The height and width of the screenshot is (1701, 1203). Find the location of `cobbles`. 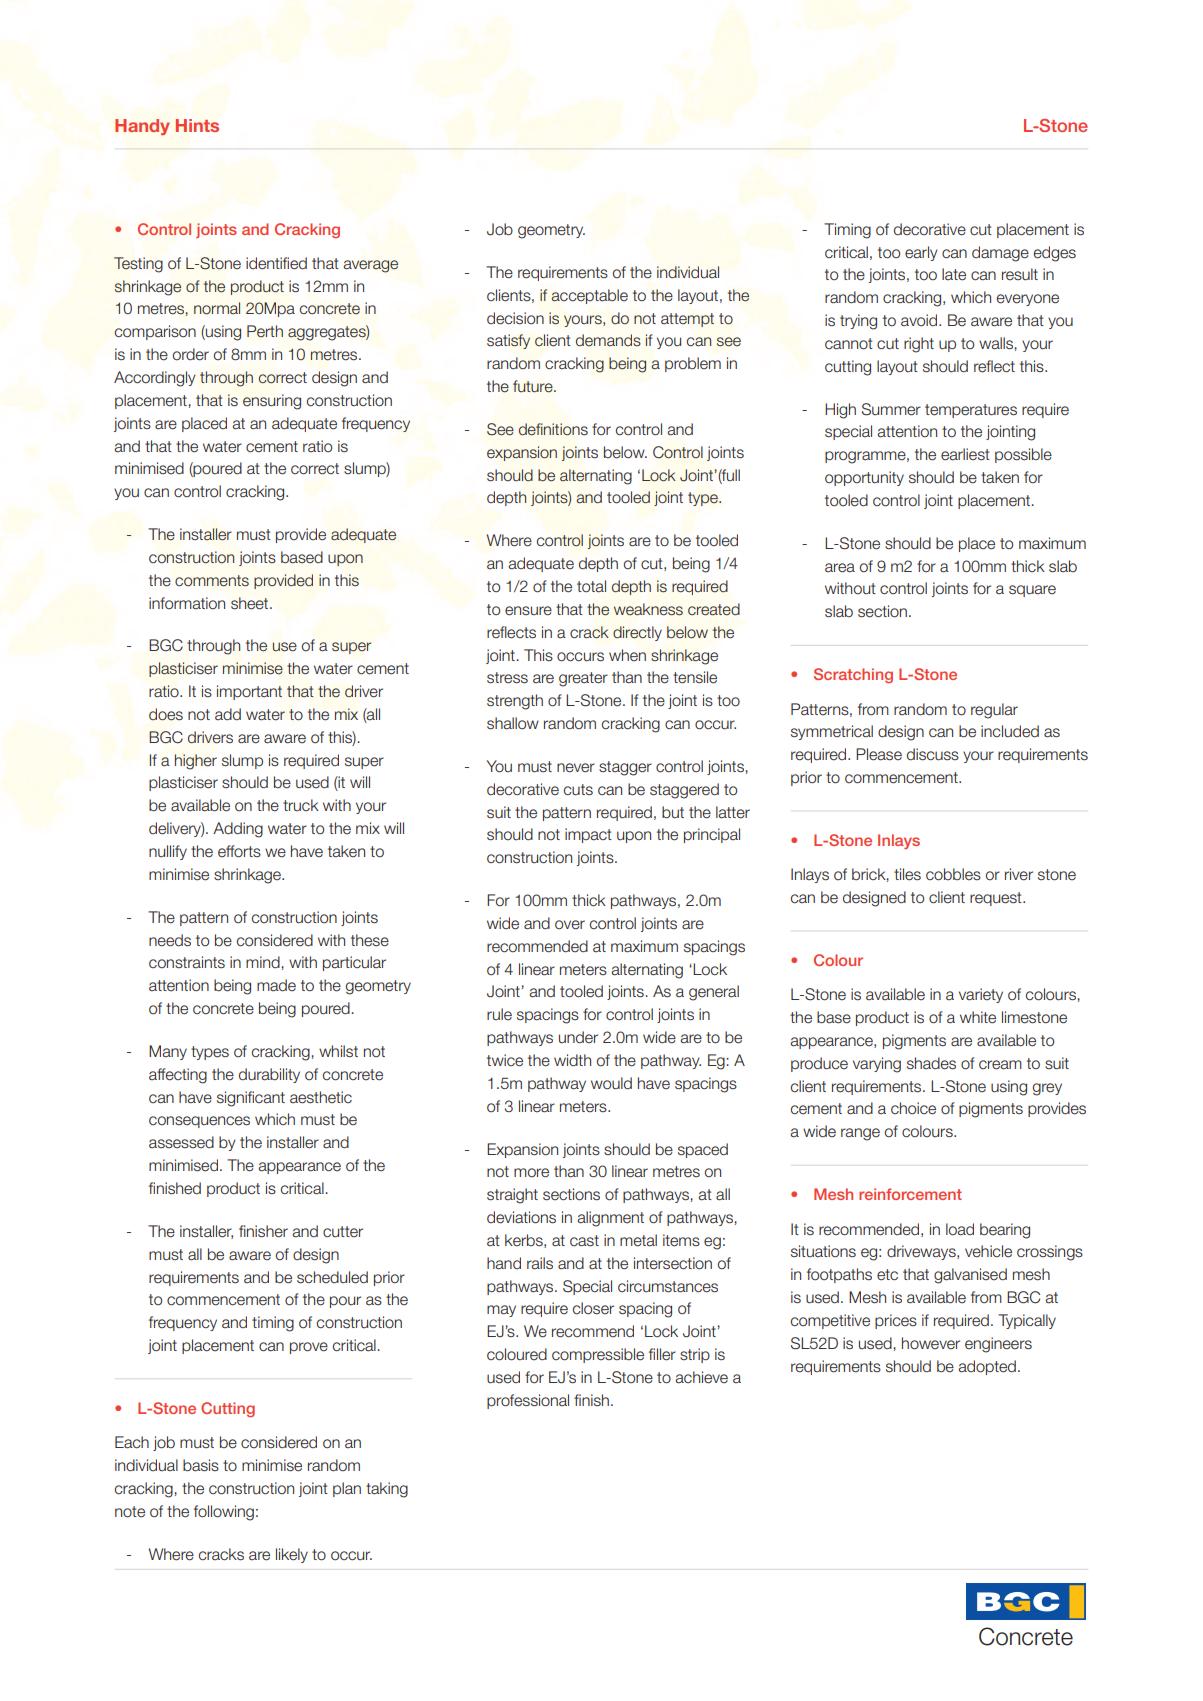

cobbles is located at coordinates (953, 874).
